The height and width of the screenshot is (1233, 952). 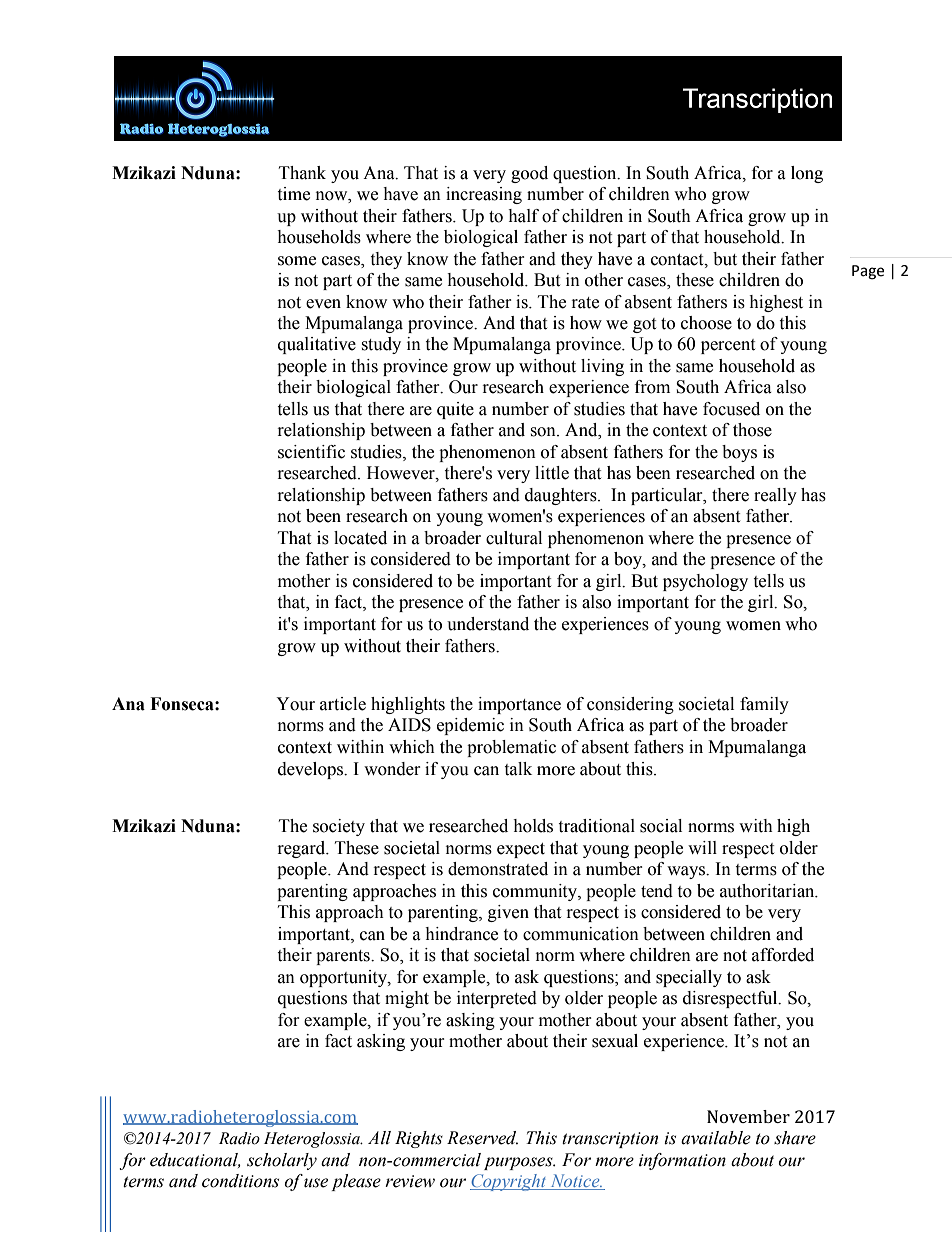 I want to click on importance, so click(x=519, y=705).
